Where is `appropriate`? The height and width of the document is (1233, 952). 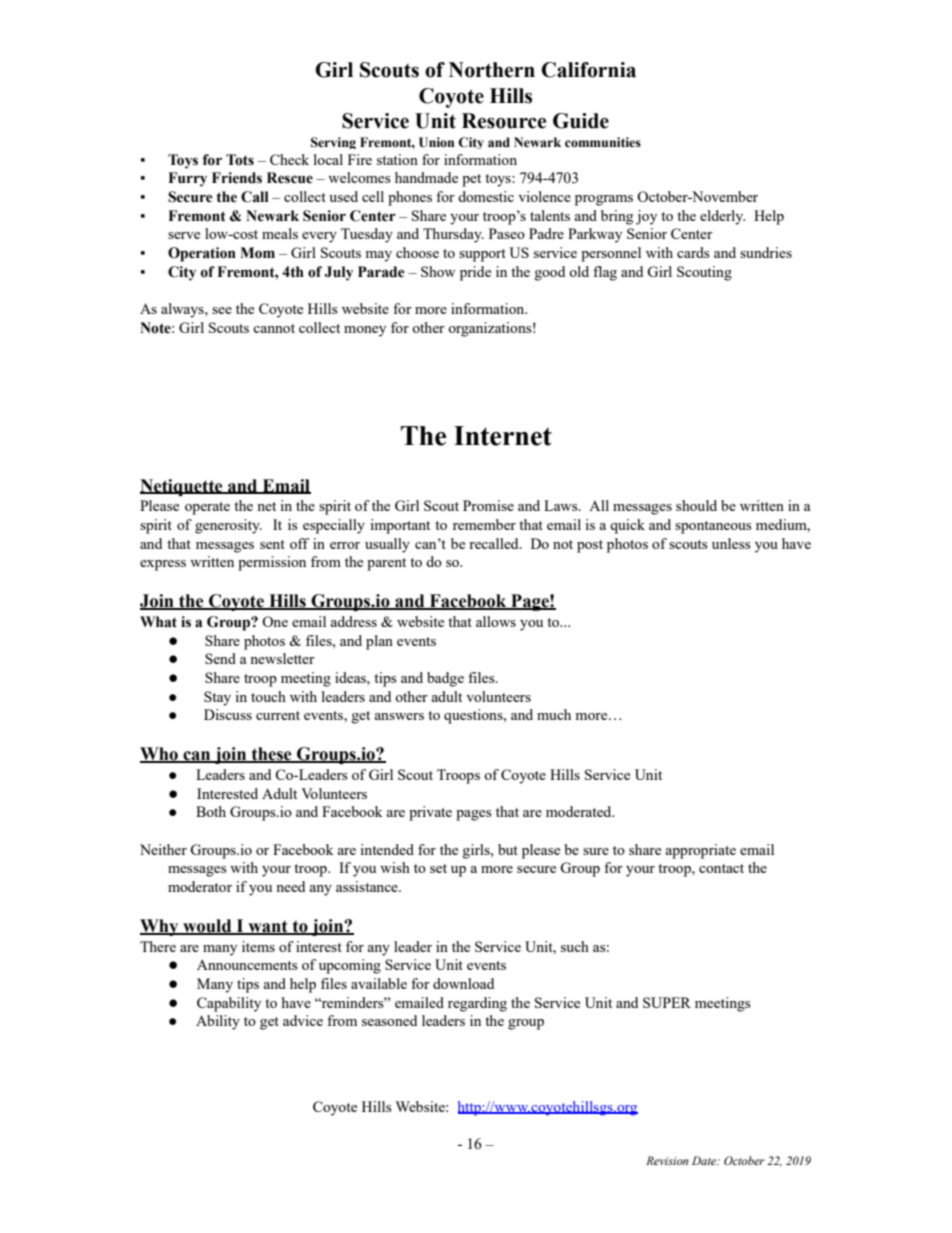
appropriate is located at coordinates (700, 851).
